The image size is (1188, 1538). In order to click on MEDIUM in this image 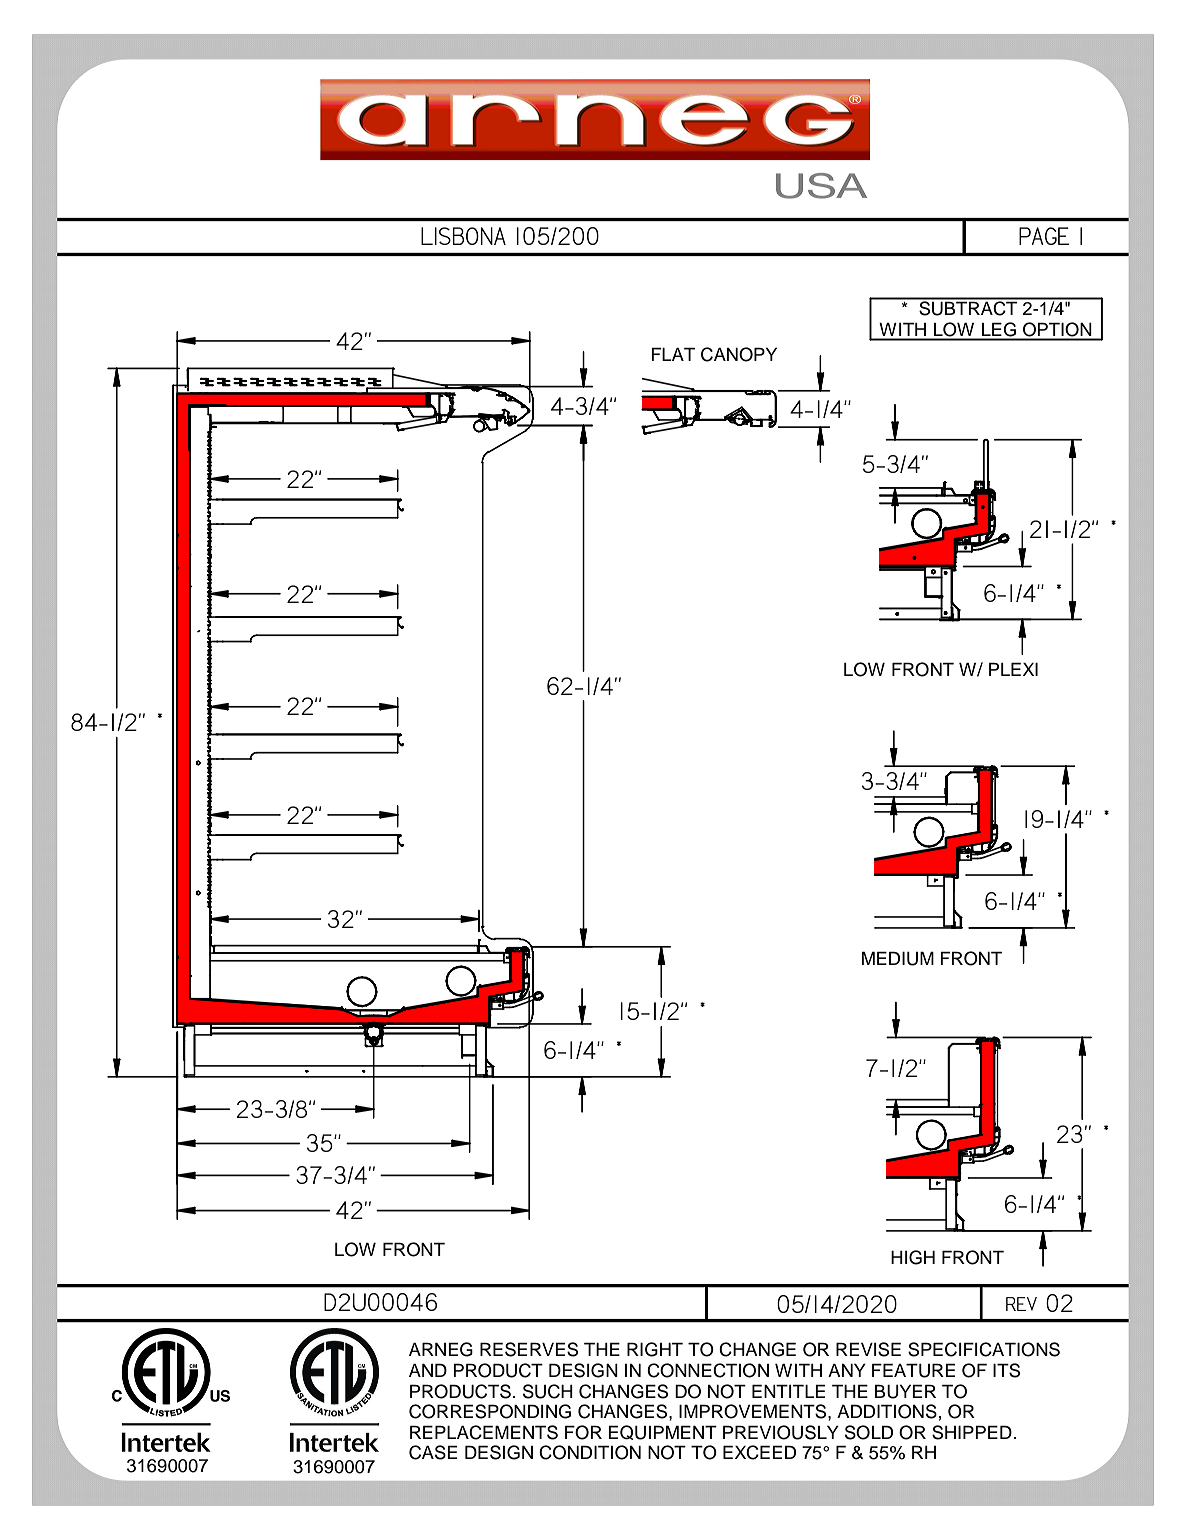, I will do `click(898, 958)`.
